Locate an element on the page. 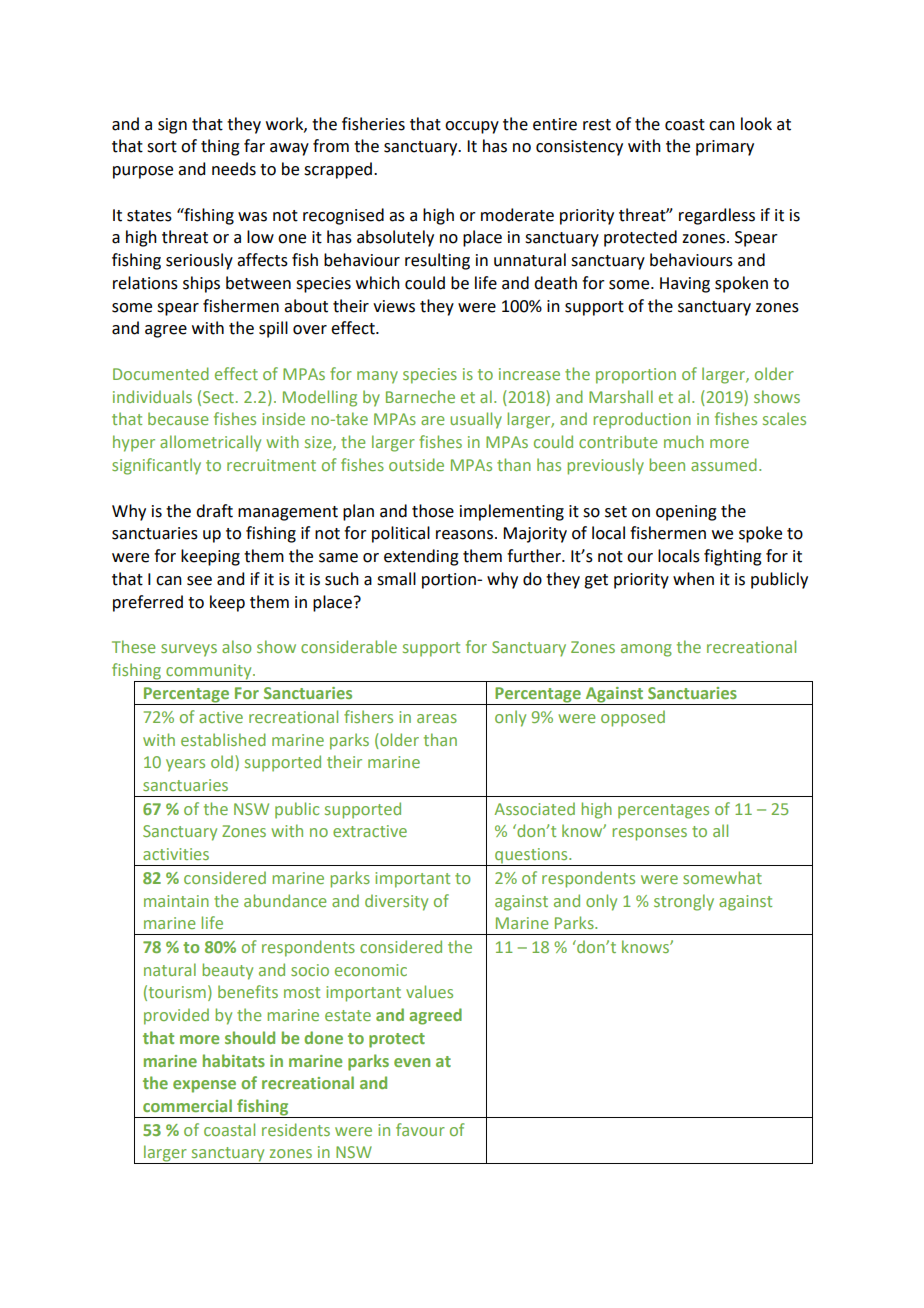 The image size is (924, 1308). small is located at coordinates (396, 579).
